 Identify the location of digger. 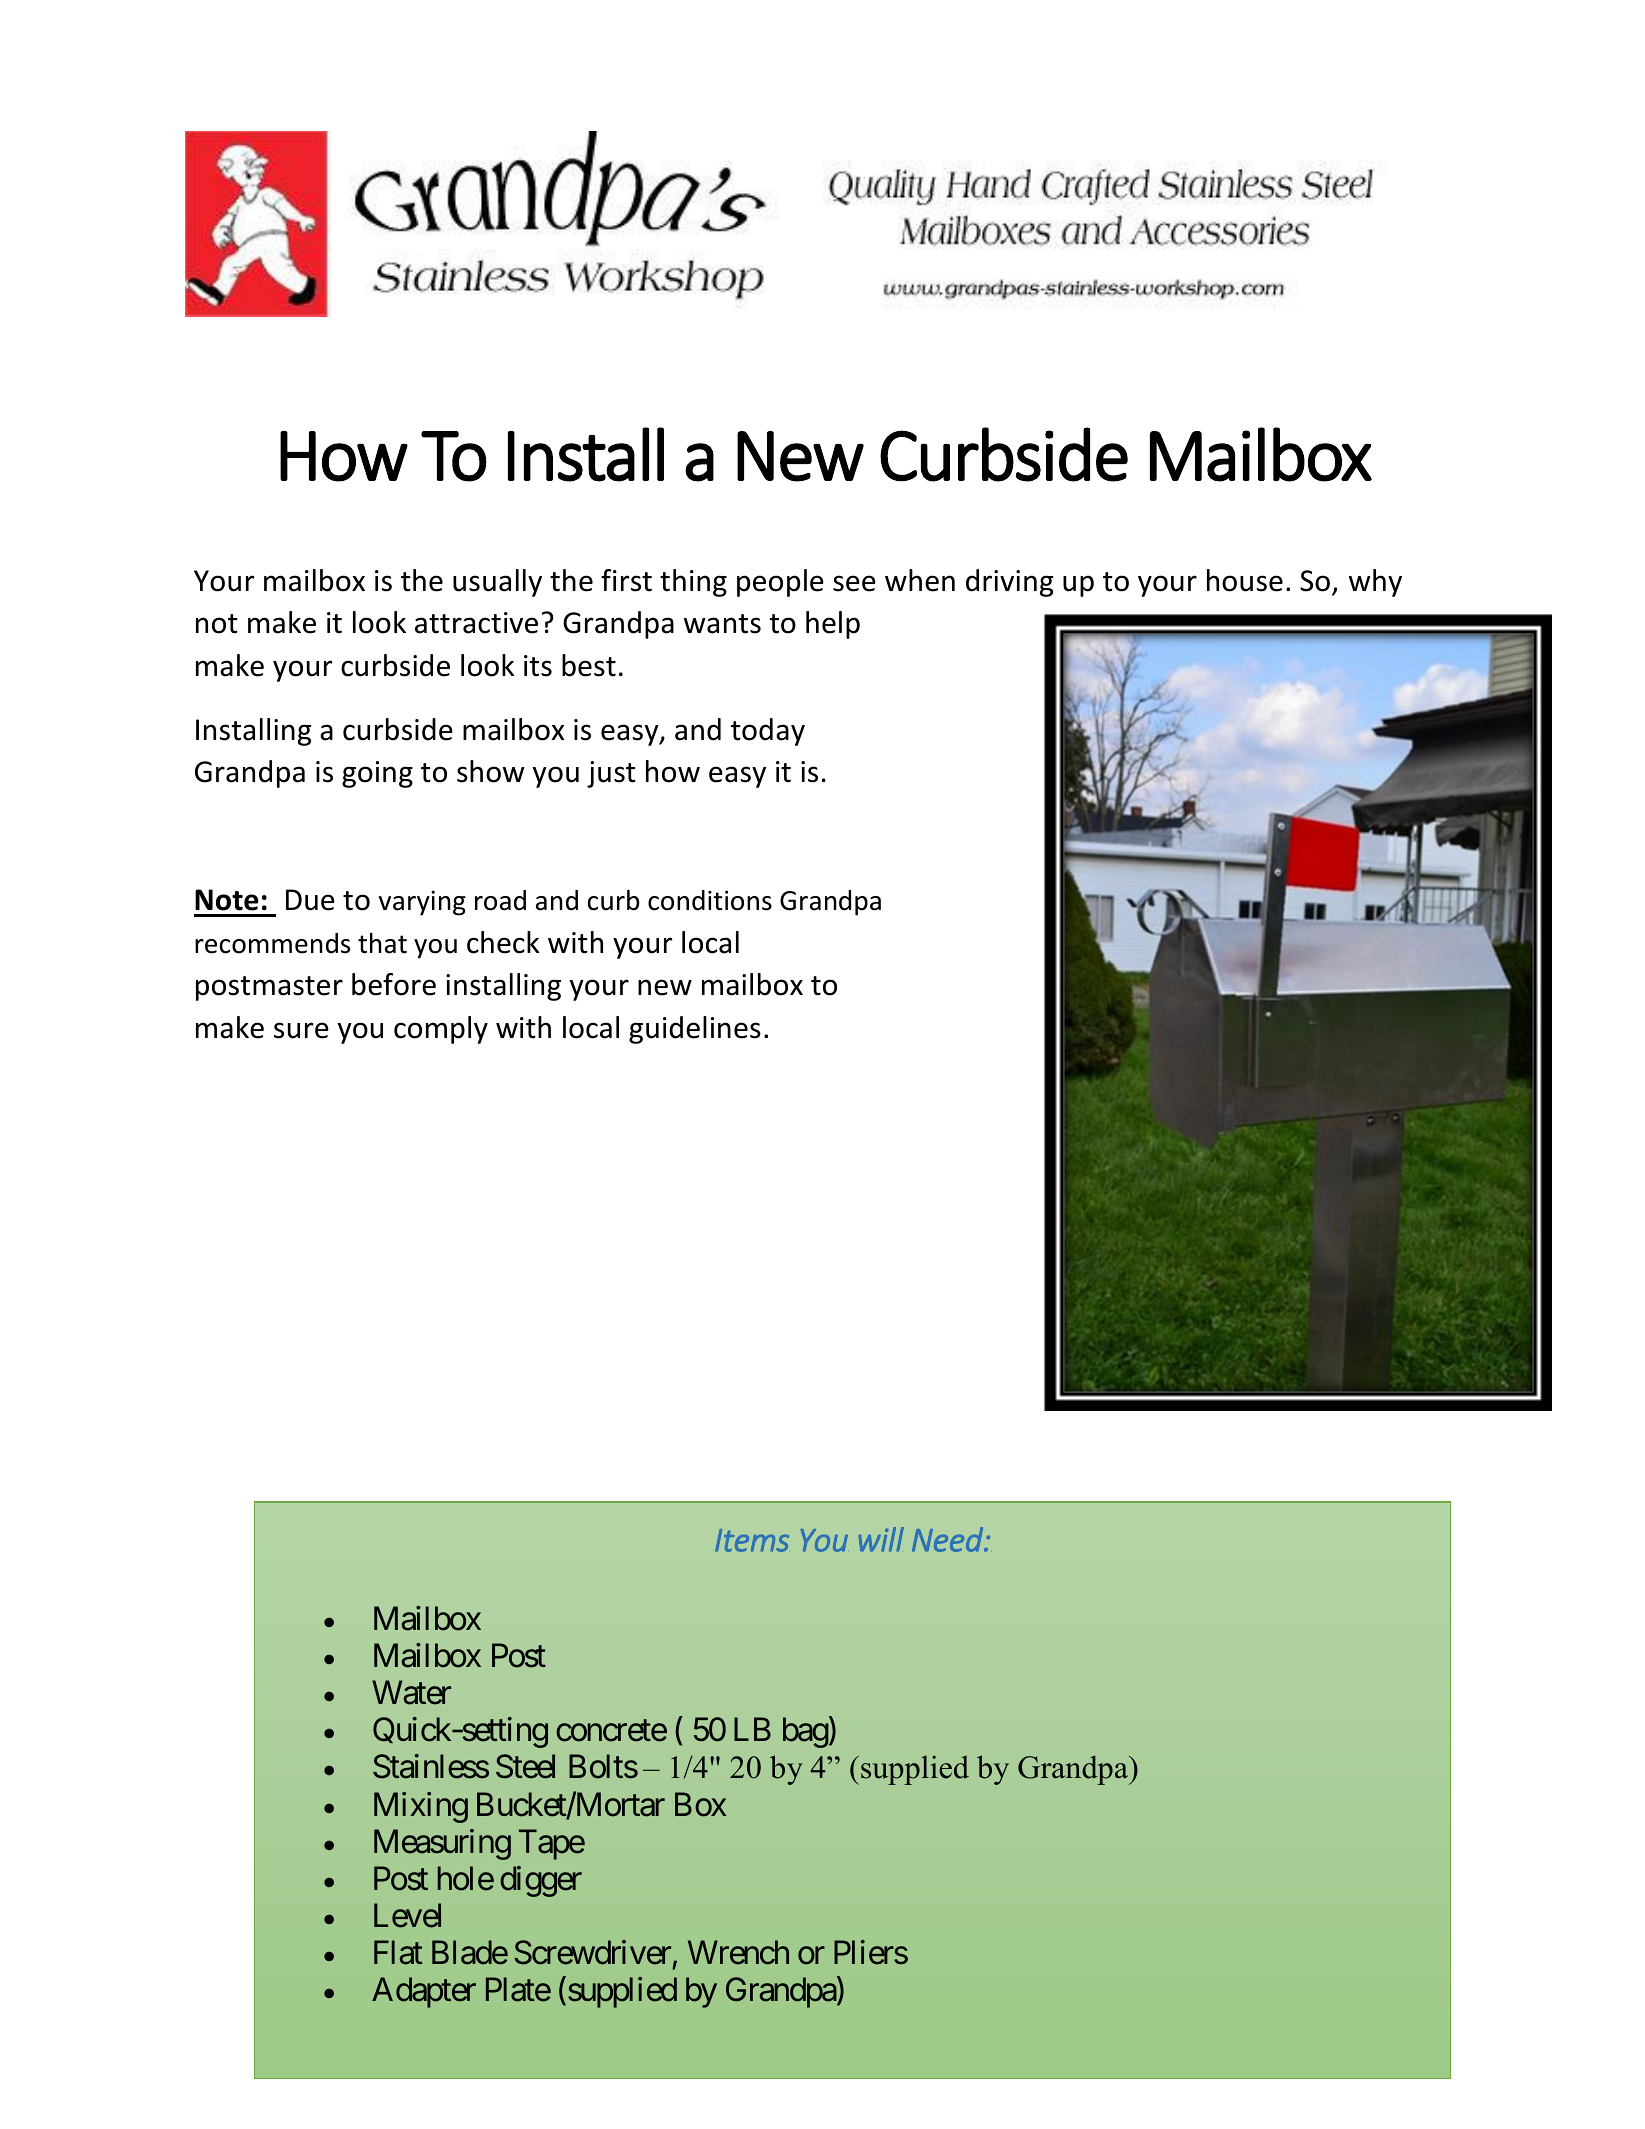
(541, 1881).
